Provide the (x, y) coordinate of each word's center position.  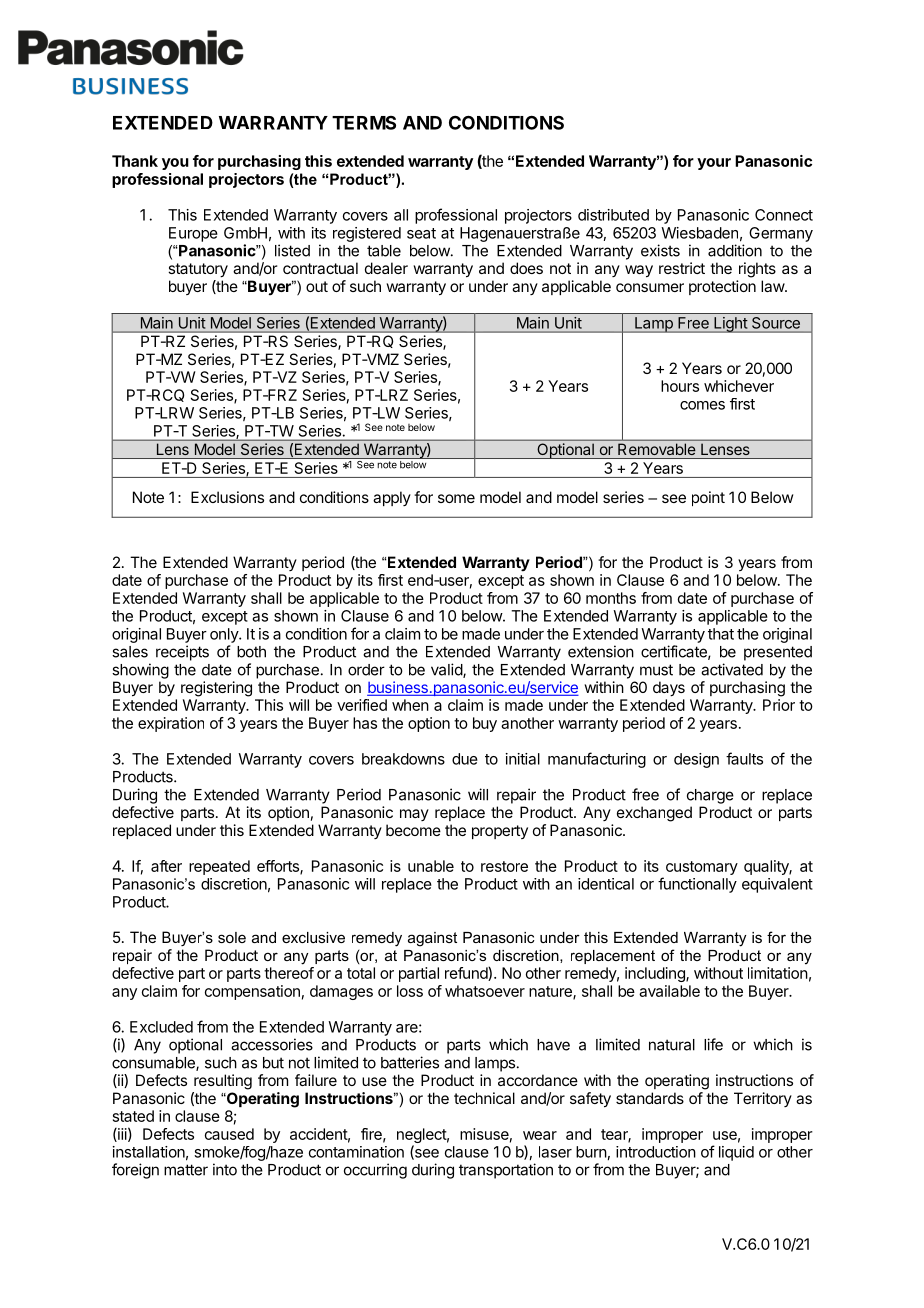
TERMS (364, 123)
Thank (135, 161)
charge (710, 796)
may (414, 815)
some (456, 498)
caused (229, 1134)
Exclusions (227, 497)
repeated (219, 867)
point (708, 498)
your (714, 164)
